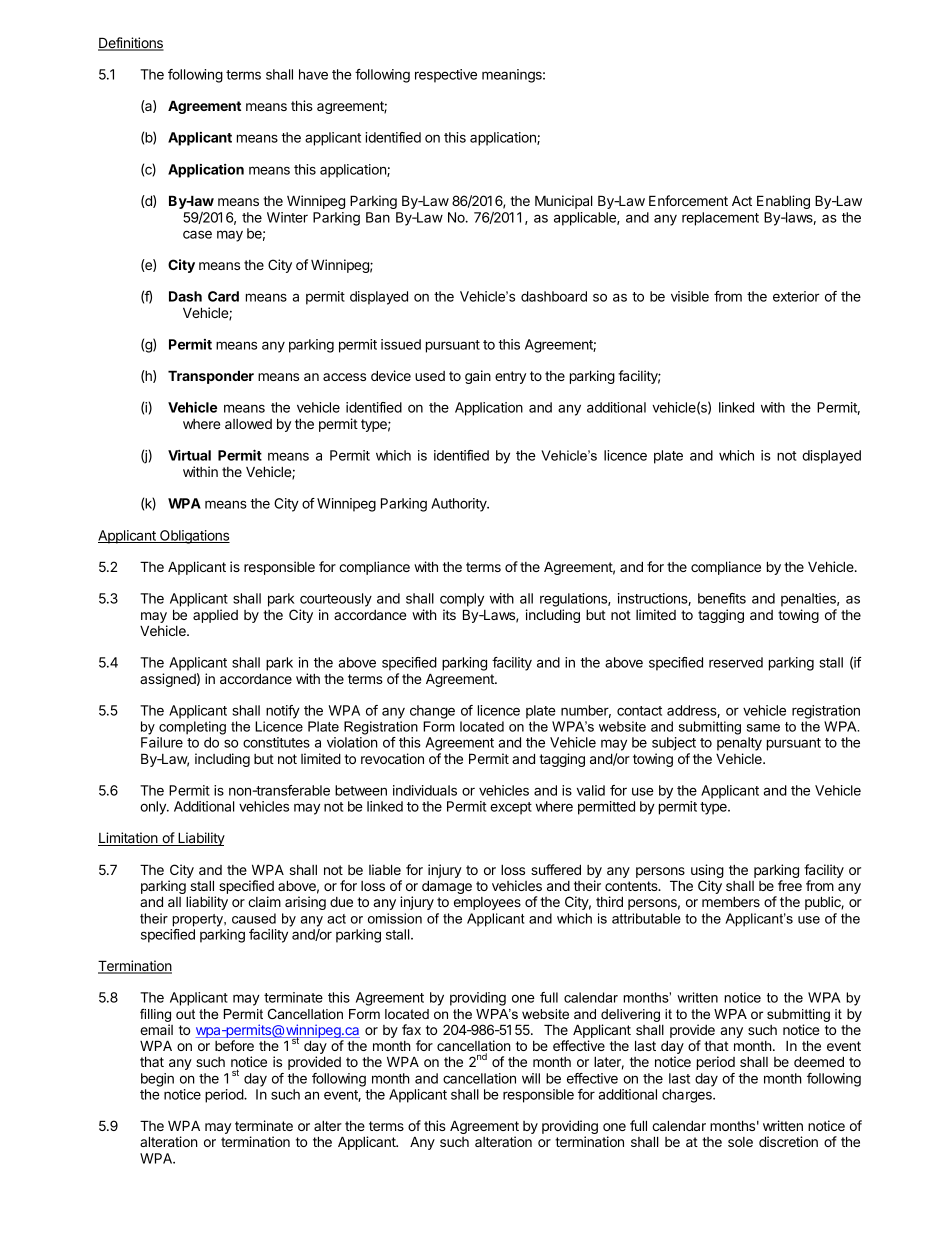 Image resolution: width=952 pixels, height=1233 pixels. Describe the element at coordinates (131, 44) in the image. I see `Definitions` at that location.
